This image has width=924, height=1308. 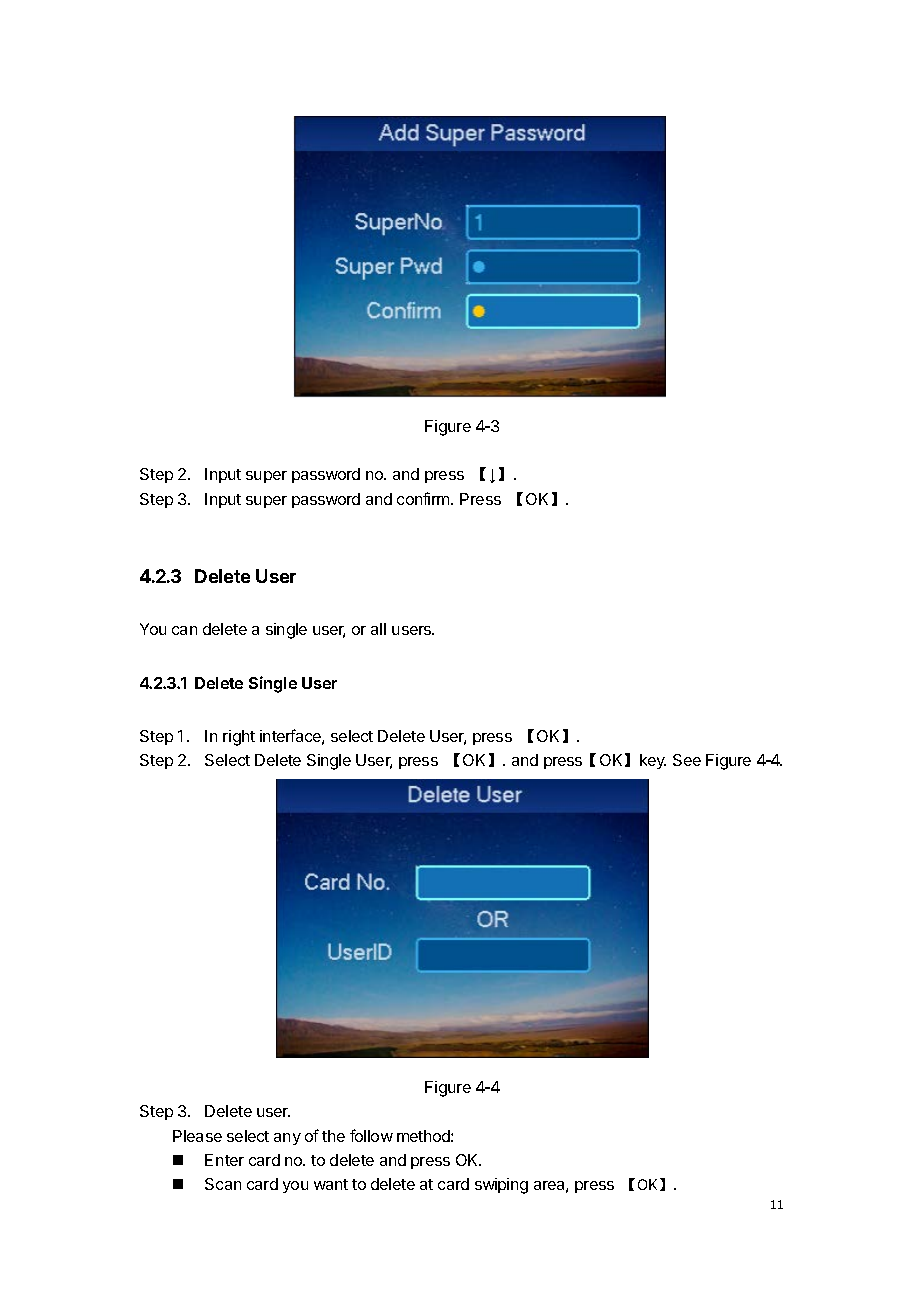 What do you see at coordinates (223, 1184) in the image?
I see `Scan` at bounding box center [223, 1184].
